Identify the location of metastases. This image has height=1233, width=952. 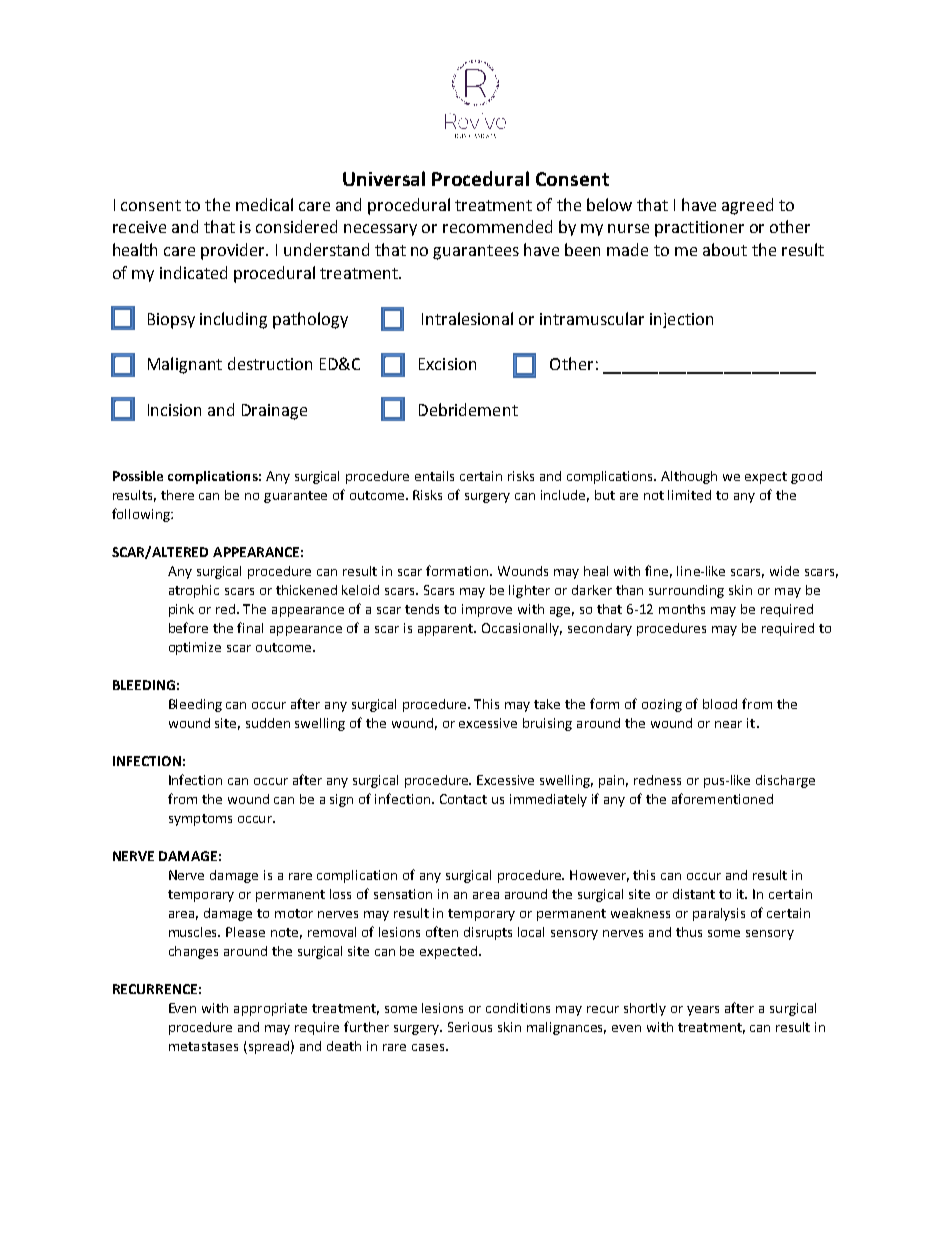
(203, 1046).
